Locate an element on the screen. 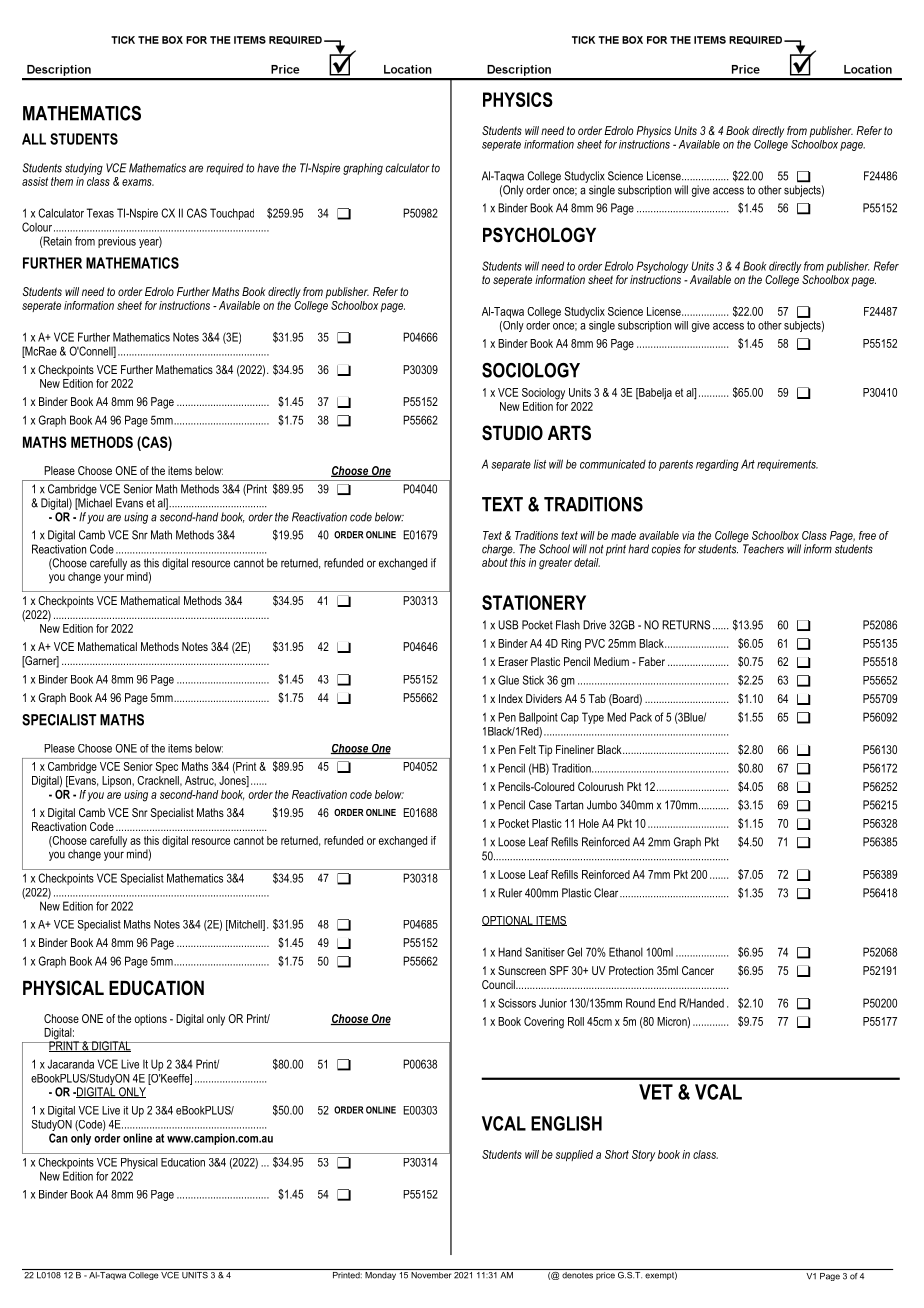  separate is located at coordinates (511, 465).
